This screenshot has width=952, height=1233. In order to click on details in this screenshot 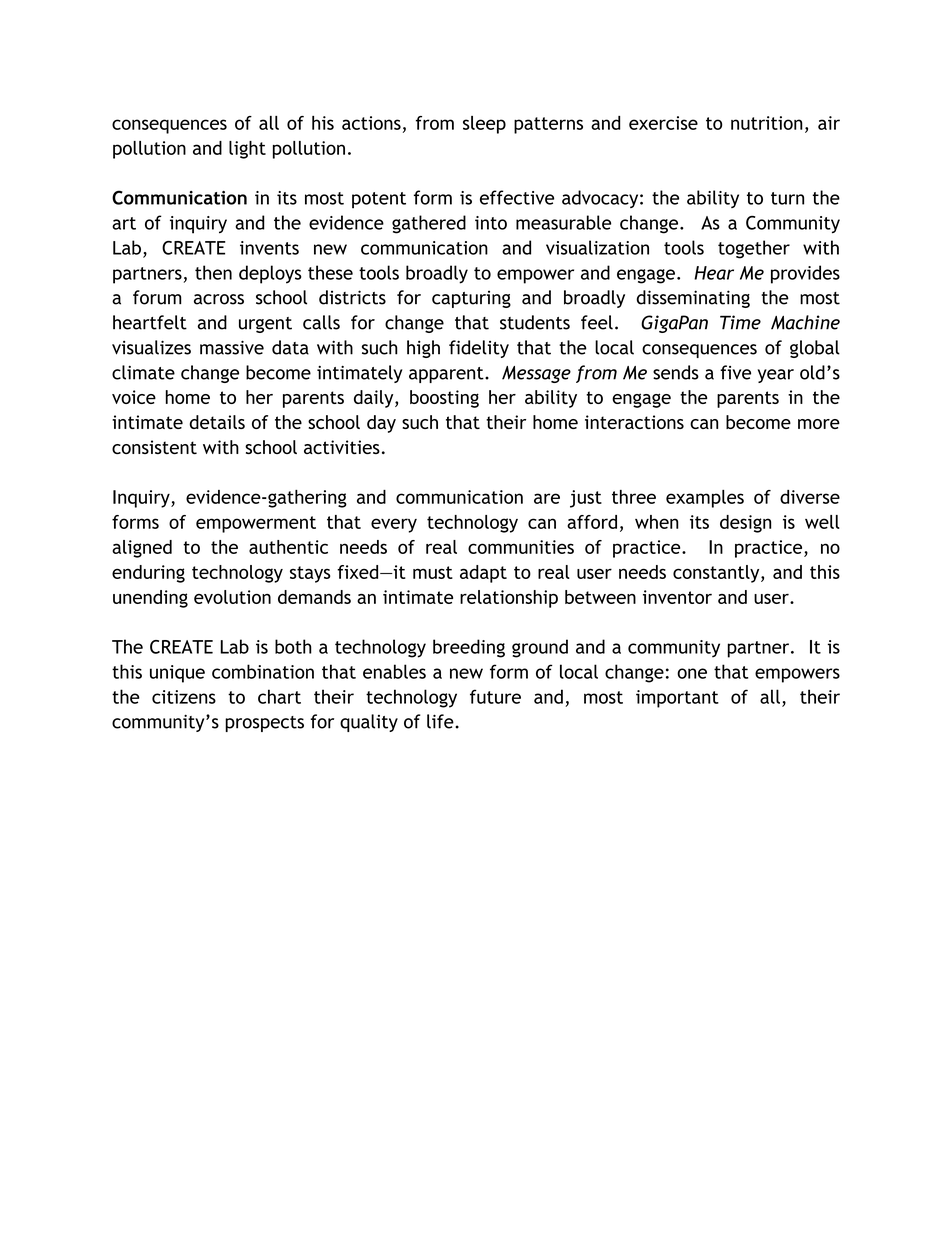, I will do `click(217, 422)`.
